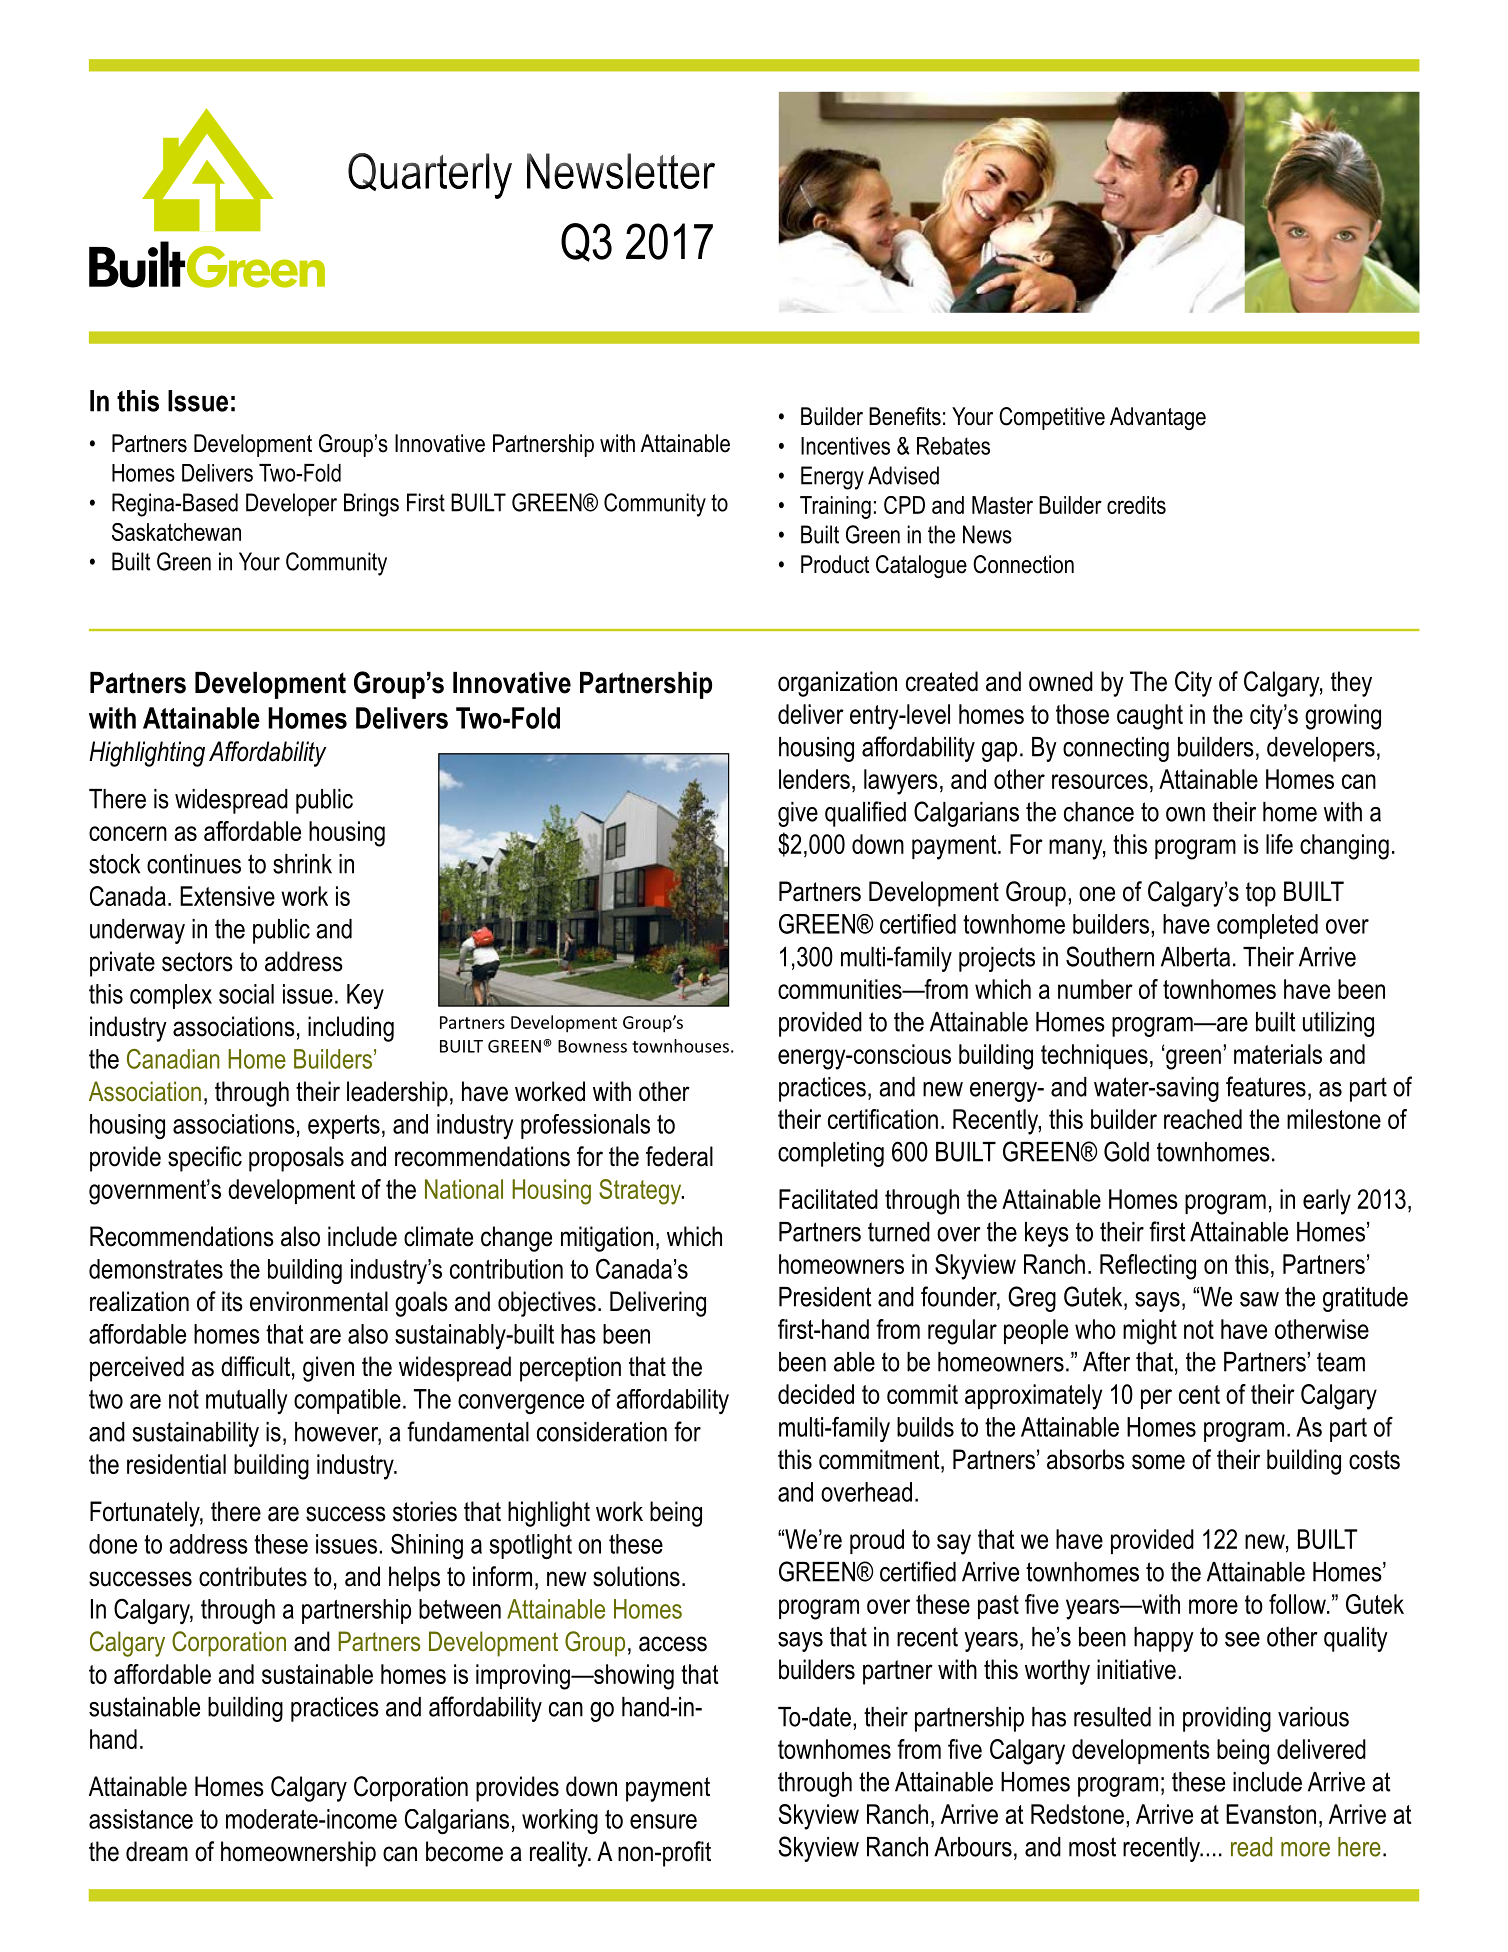  I want to click on proposals, so click(296, 1159).
